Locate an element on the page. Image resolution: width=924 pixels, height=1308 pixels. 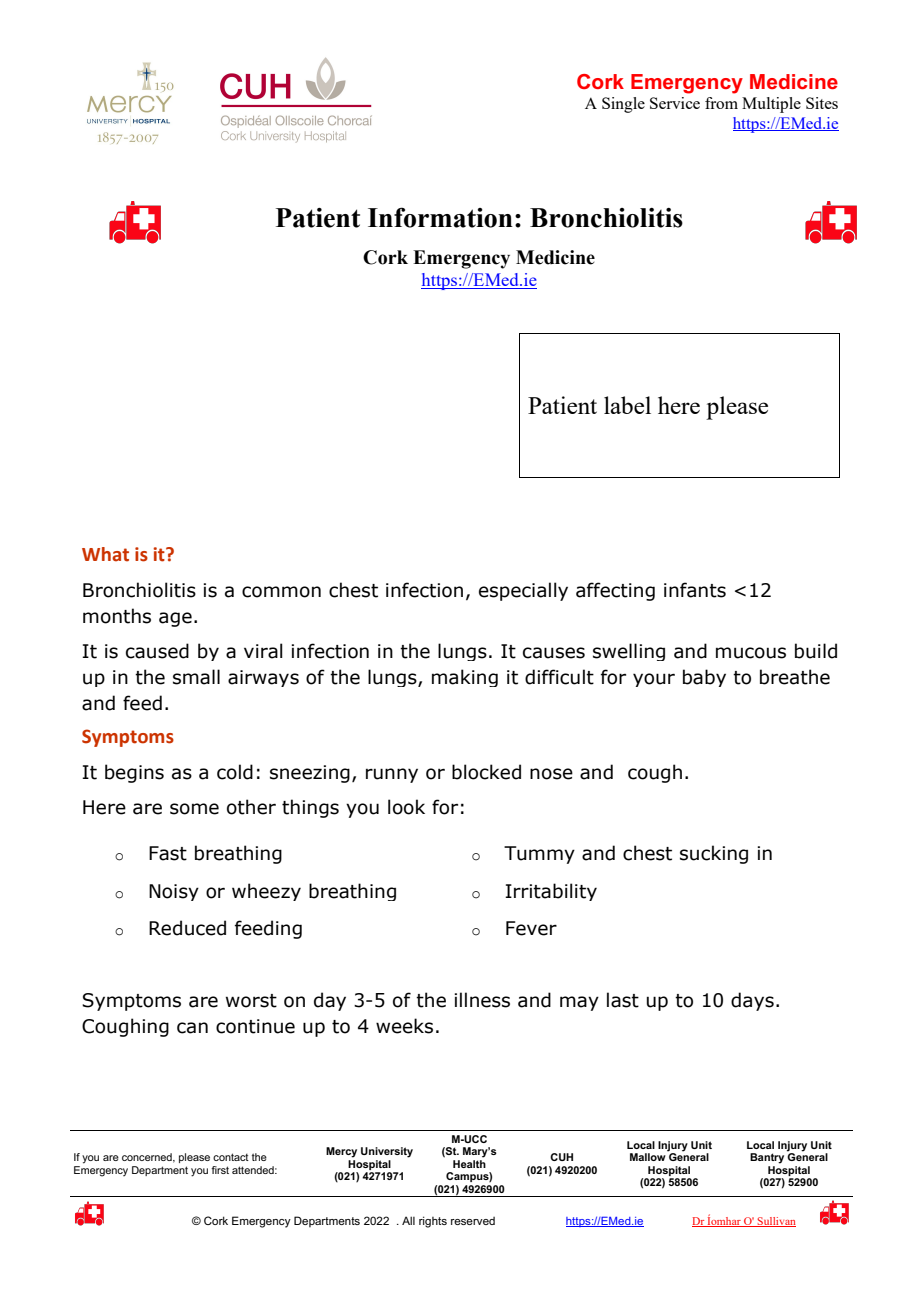
label is located at coordinates (627, 405).
